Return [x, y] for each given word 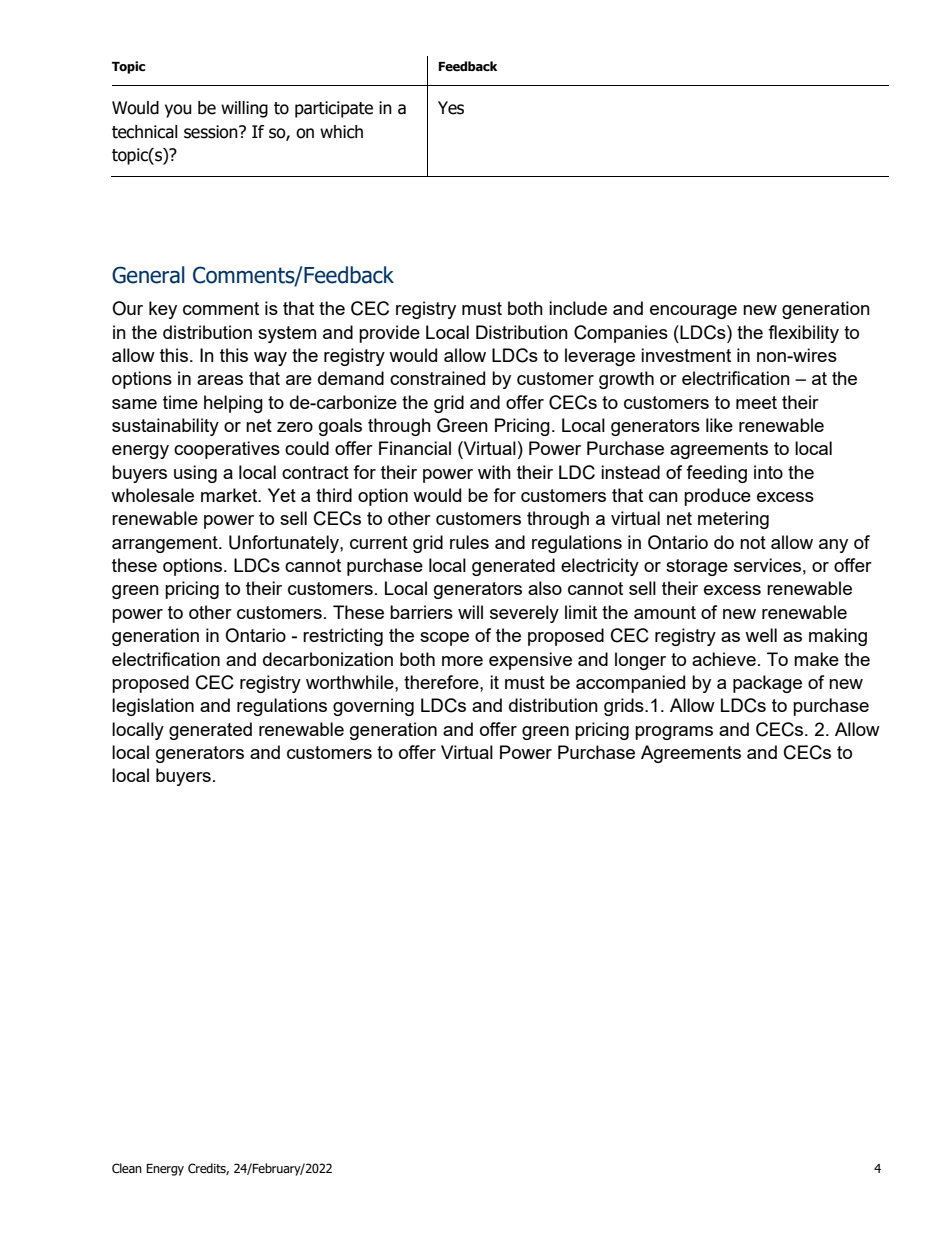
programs [674, 733]
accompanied [630, 684]
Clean [127, 1168]
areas [220, 380]
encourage [693, 312]
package [767, 684]
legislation [153, 707]
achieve [724, 659]
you [178, 111]
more [462, 661]
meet [756, 402]
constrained [437, 378]
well [761, 635]
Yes [451, 108]
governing [373, 707]
